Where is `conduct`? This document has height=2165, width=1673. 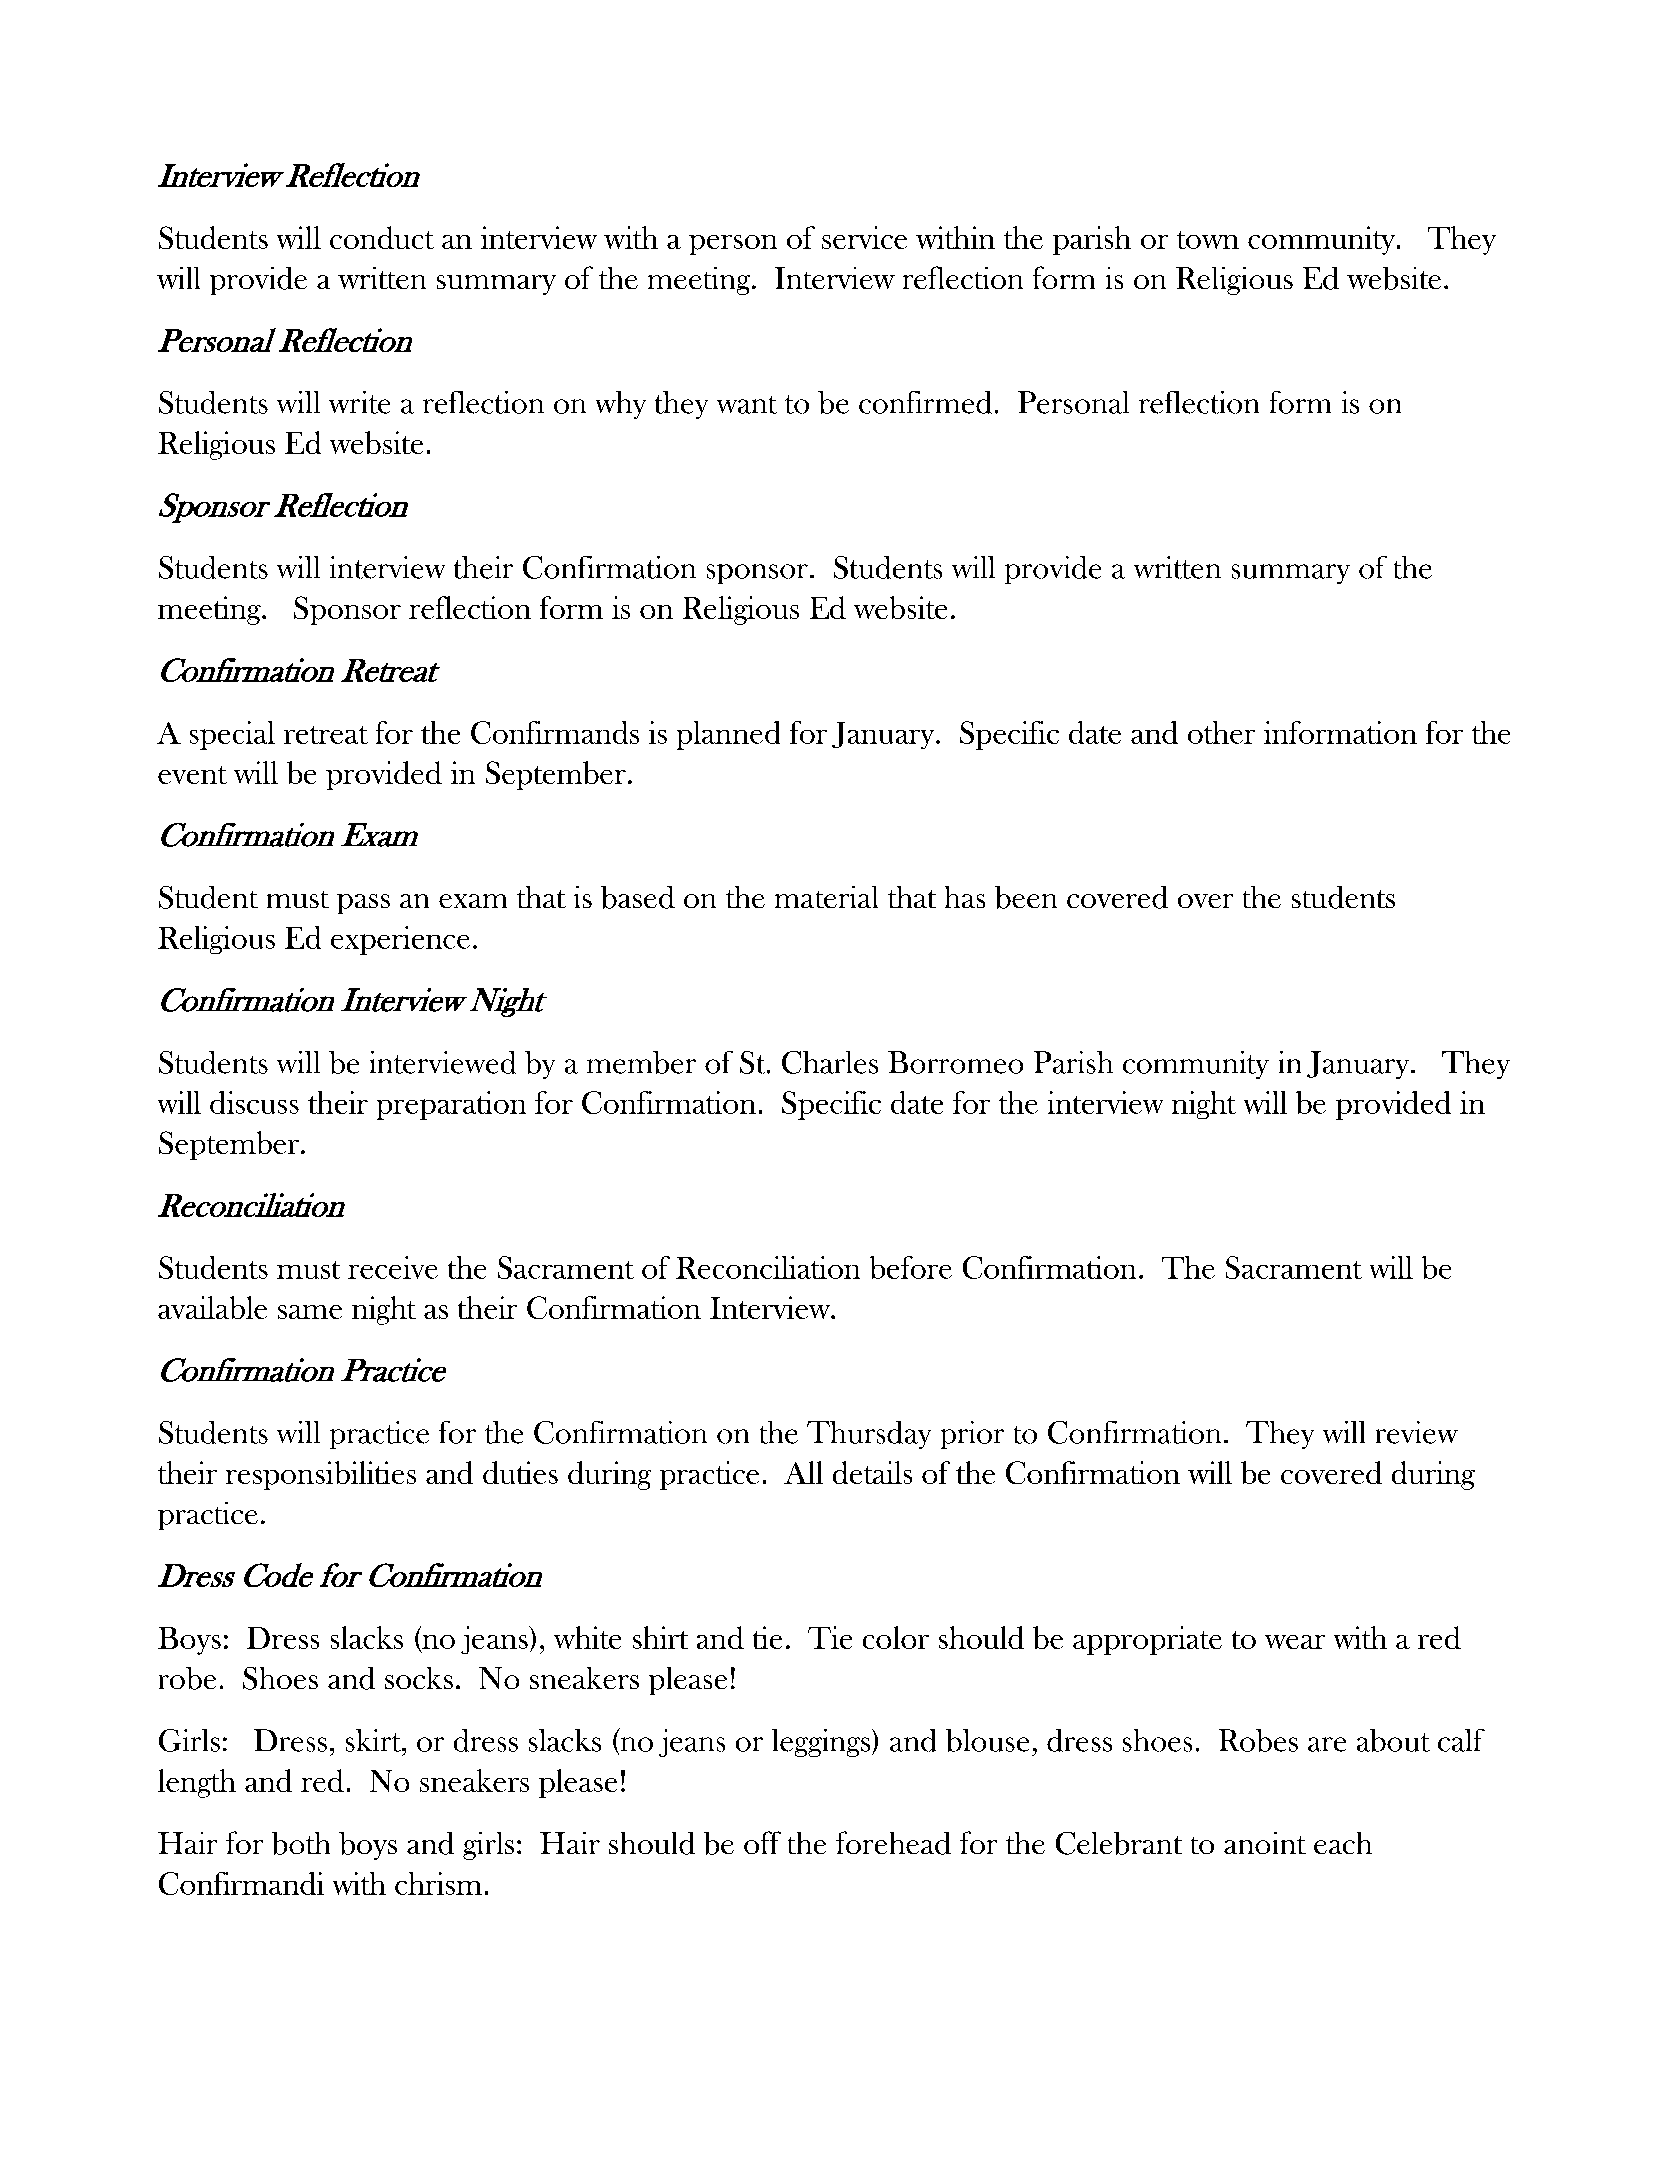 conduct is located at coordinates (382, 237).
